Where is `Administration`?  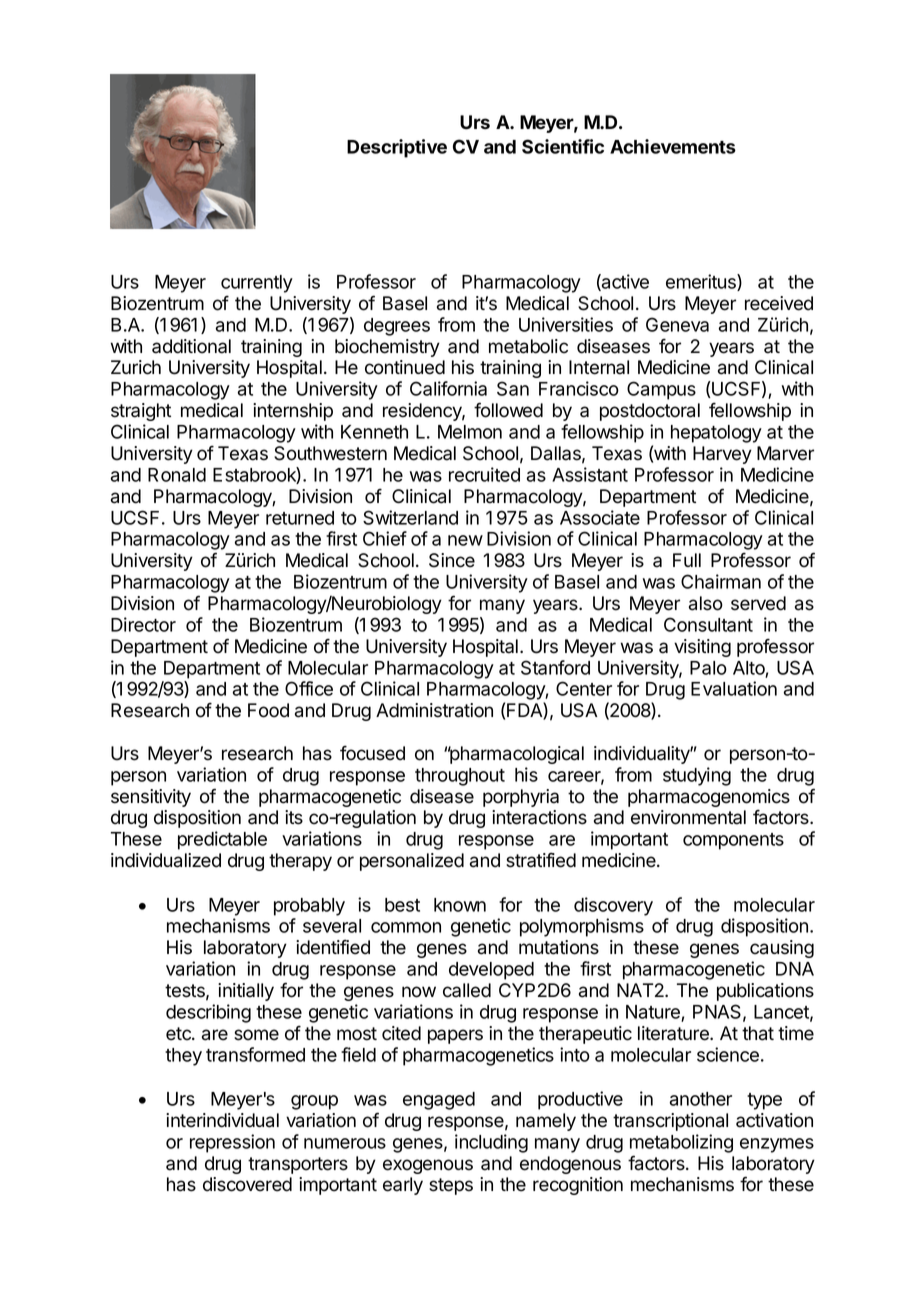 Administration is located at coordinates (434, 710).
